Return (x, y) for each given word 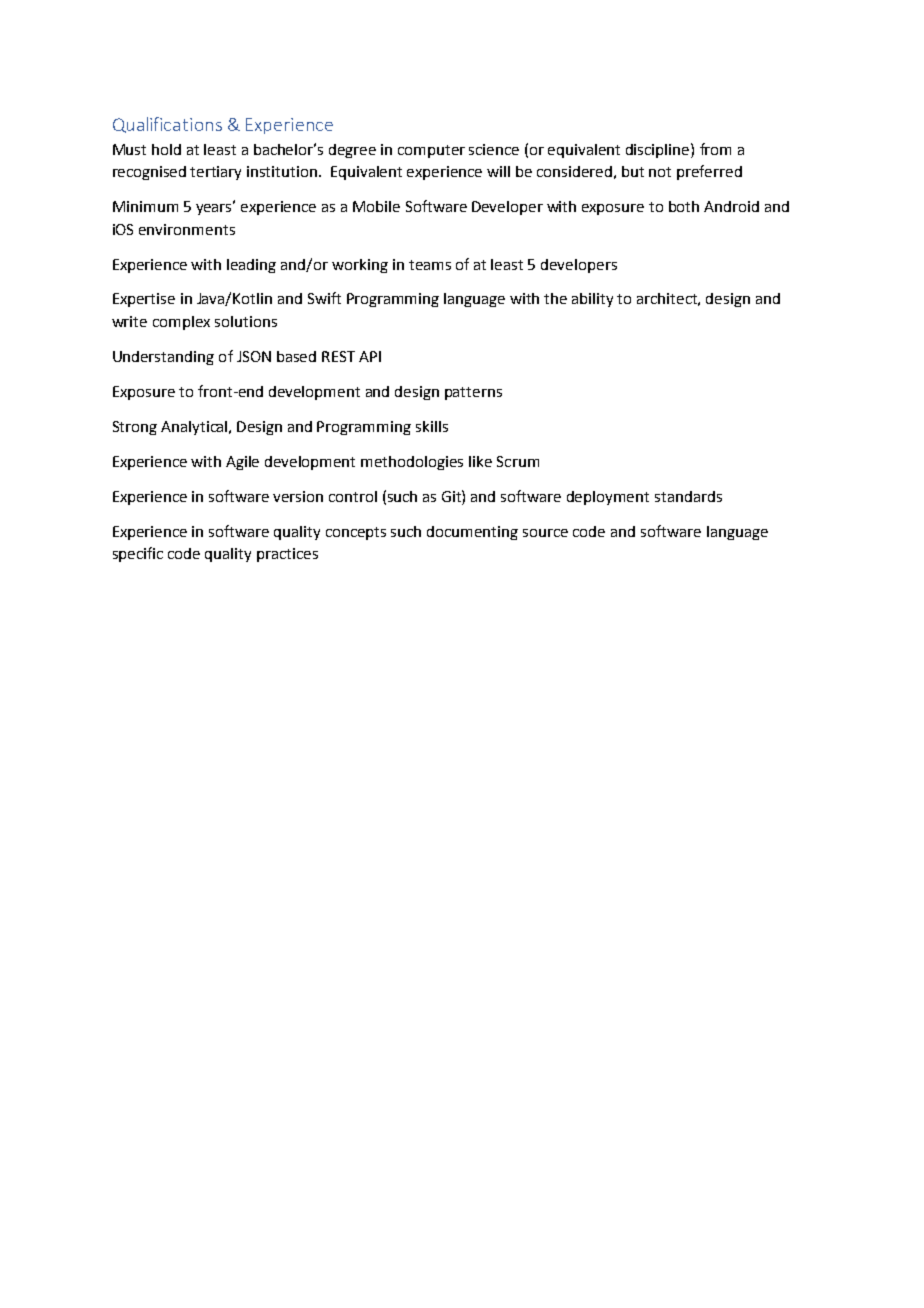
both (684, 206)
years (215, 208)
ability (592, 300)
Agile (242, 463)
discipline (659, 150)
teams (430, 265)
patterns (473, 393)
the (555, 298)
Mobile (376, 206)
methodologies (412, 463)
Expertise (144, 300)
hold (166, 149)
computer (431, 151)
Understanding (163, 358)
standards (688, 496)
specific (138, 554)
